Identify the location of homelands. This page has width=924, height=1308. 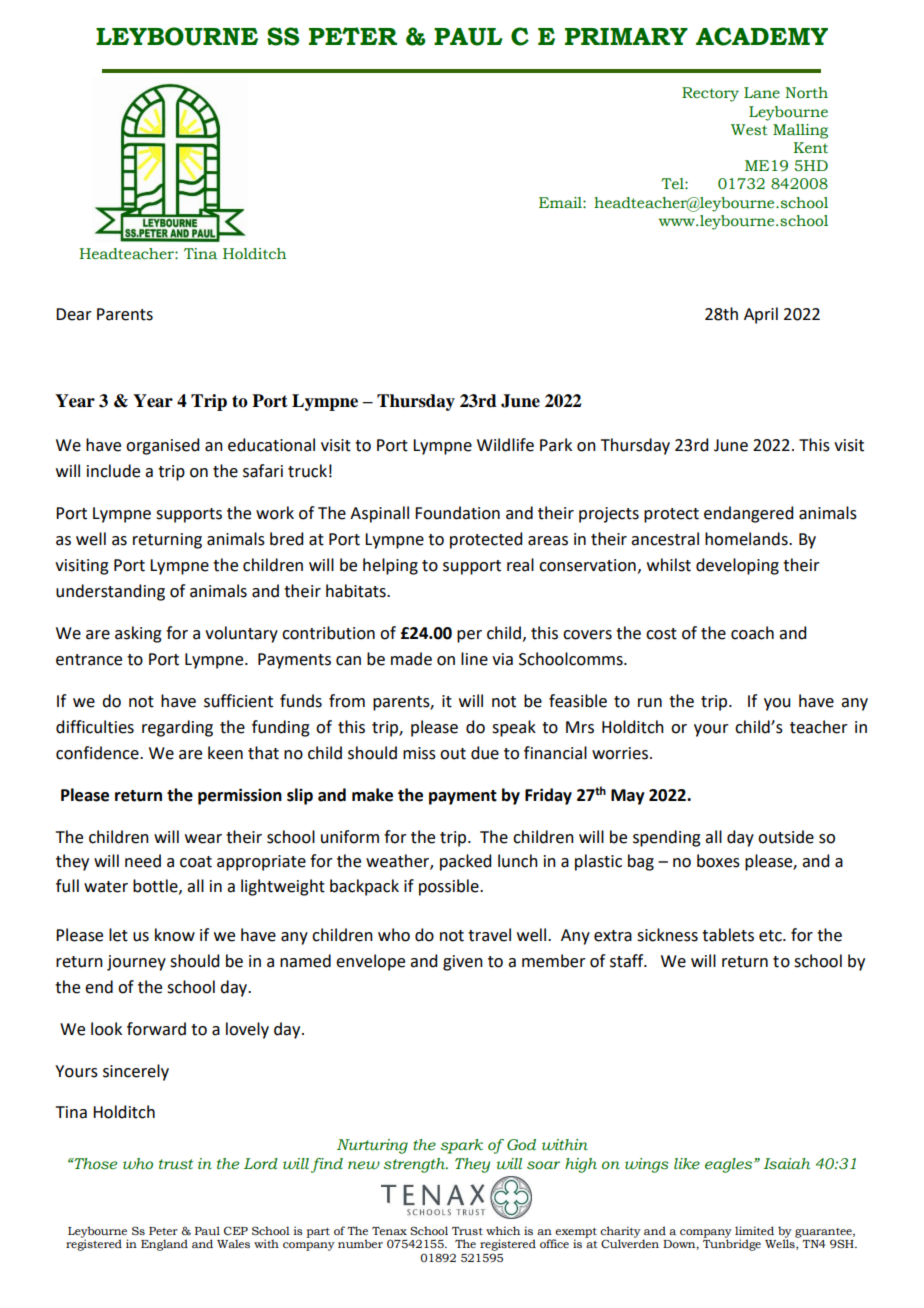
(747, 539).
